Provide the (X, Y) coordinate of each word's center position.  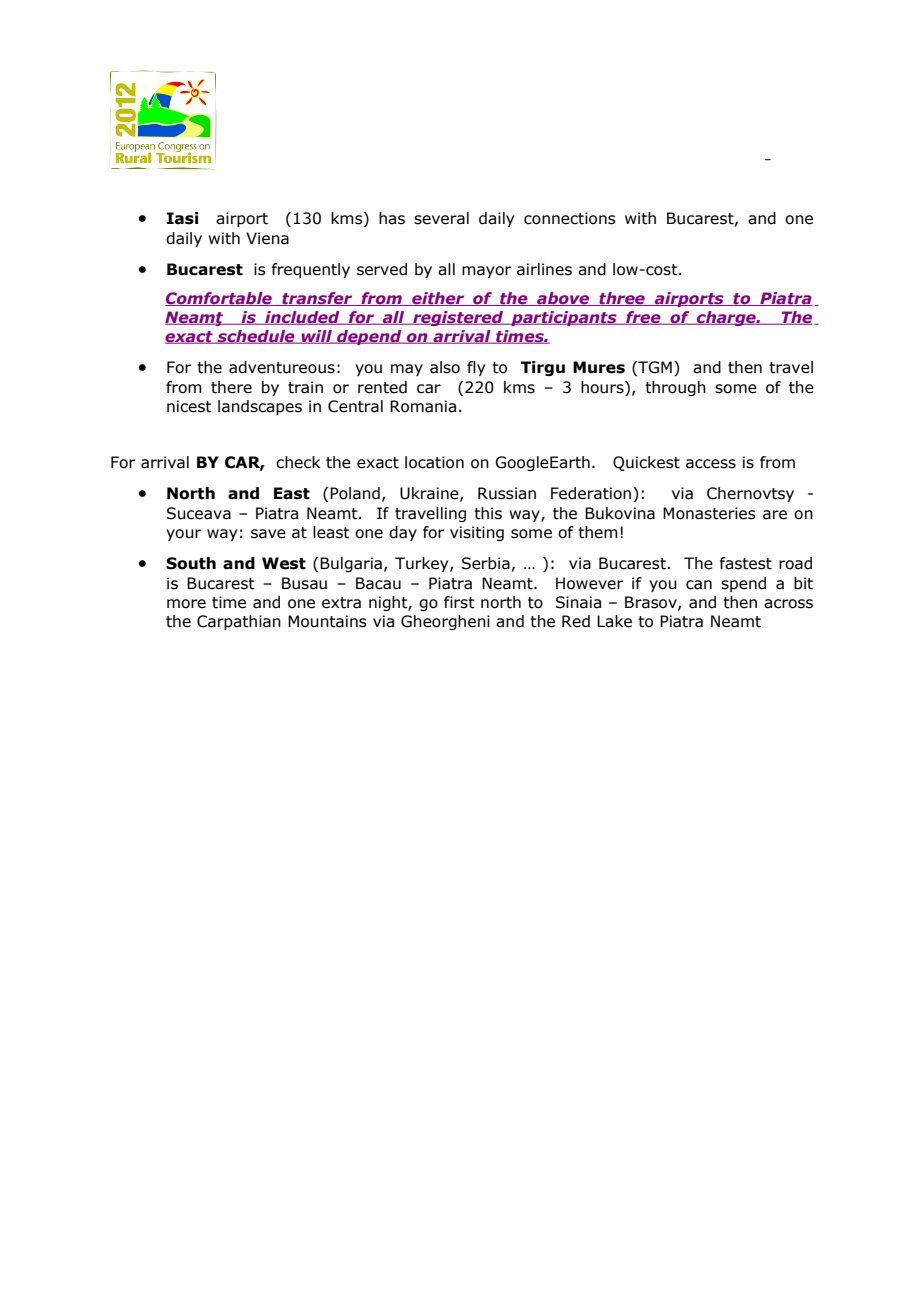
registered (458, 318)
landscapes (260, 407)
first (459, 602)
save (268, 534)
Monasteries (709, 513)
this (488, 513)
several (441, 218)
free (643, 318)
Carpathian (239, 622)
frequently (311, 270)
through (675, 388)
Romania (423, 406)
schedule (256, 337)
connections (570, 218)
